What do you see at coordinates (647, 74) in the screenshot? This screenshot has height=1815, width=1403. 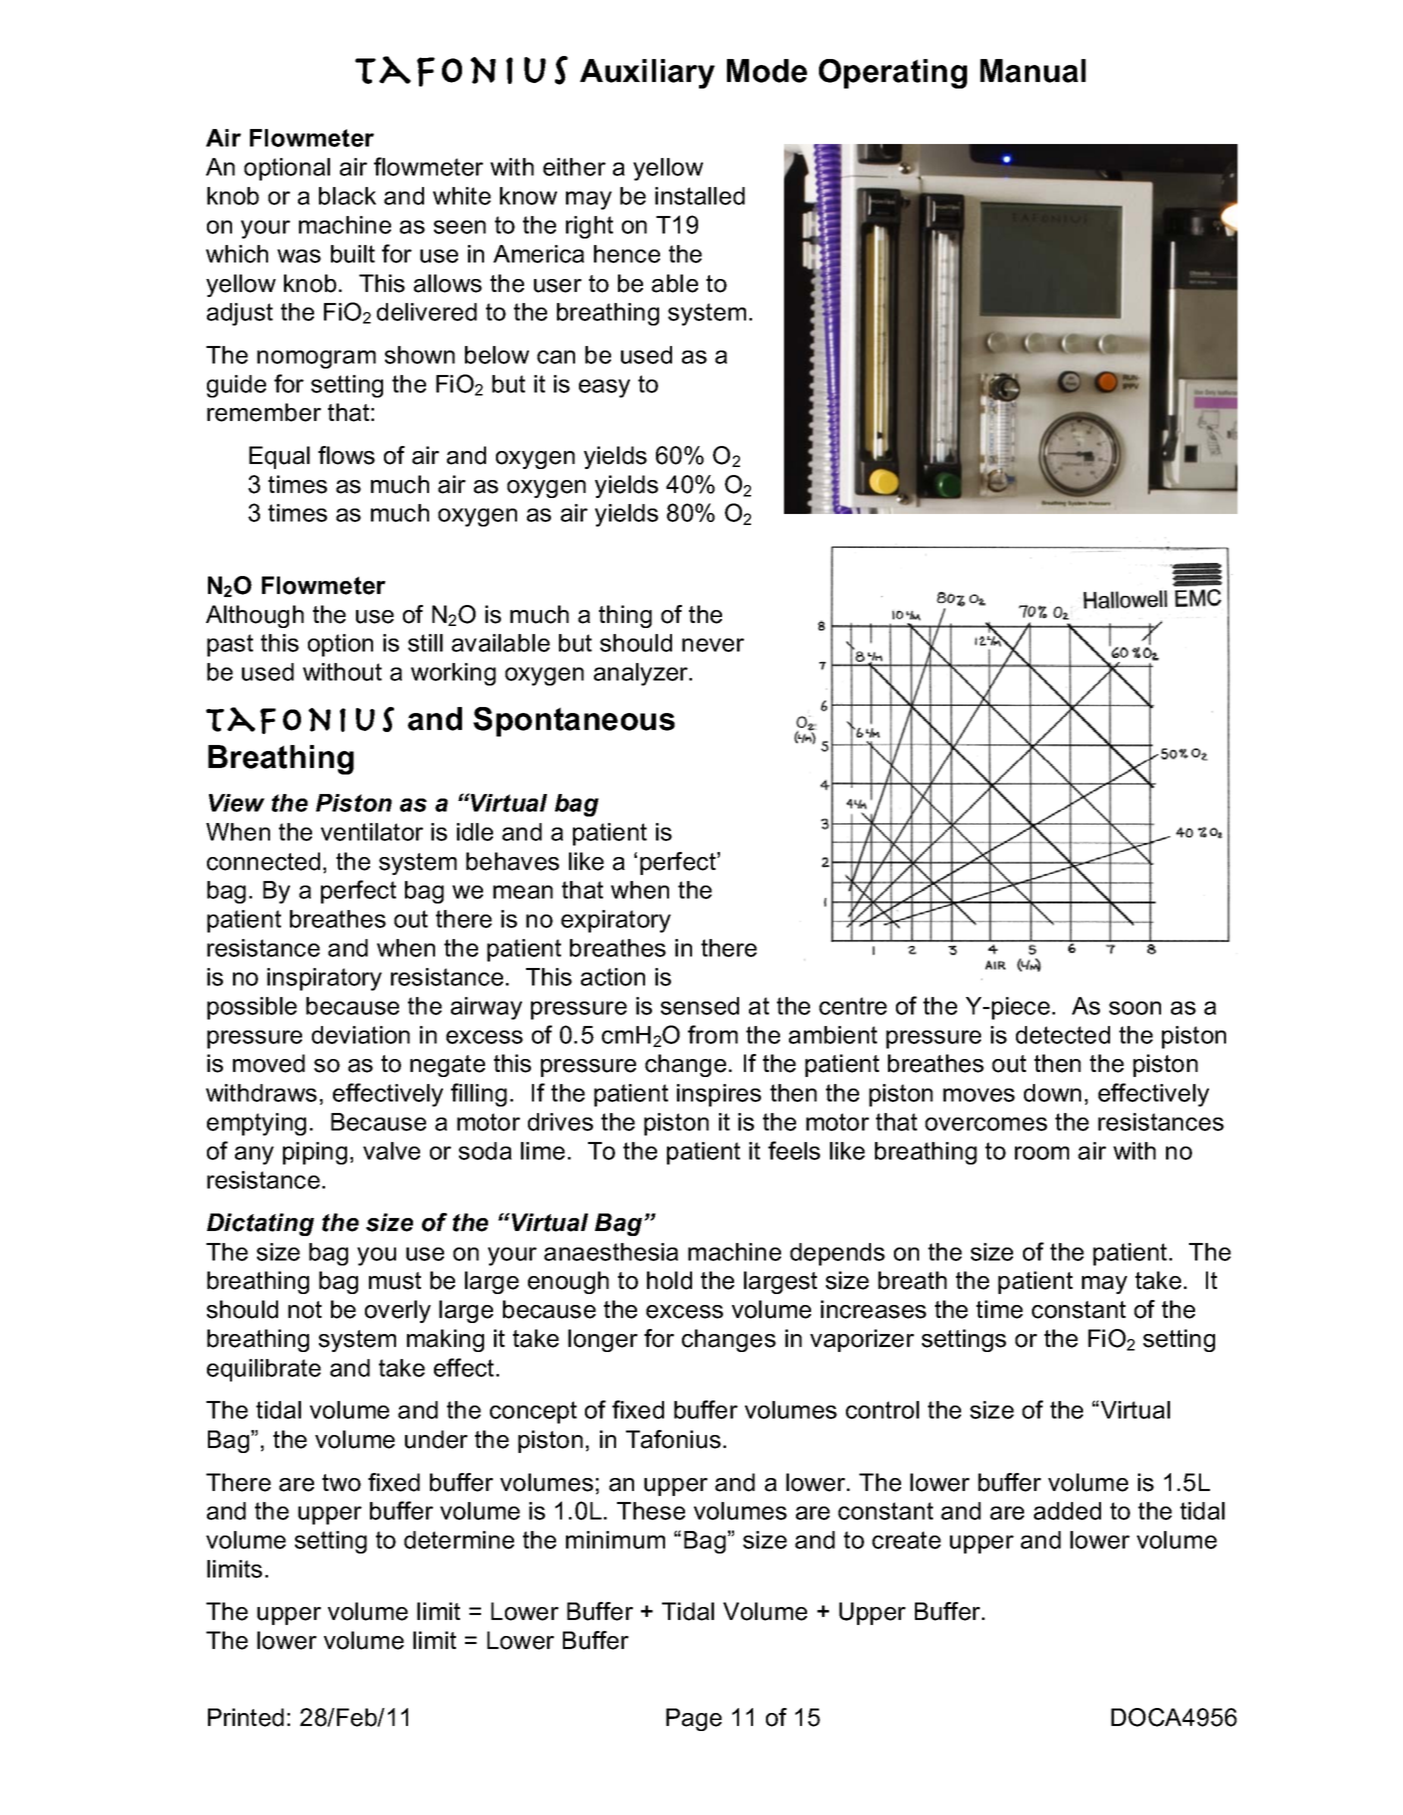 I see `Auxiliary` at bounding box center [647, 74].
